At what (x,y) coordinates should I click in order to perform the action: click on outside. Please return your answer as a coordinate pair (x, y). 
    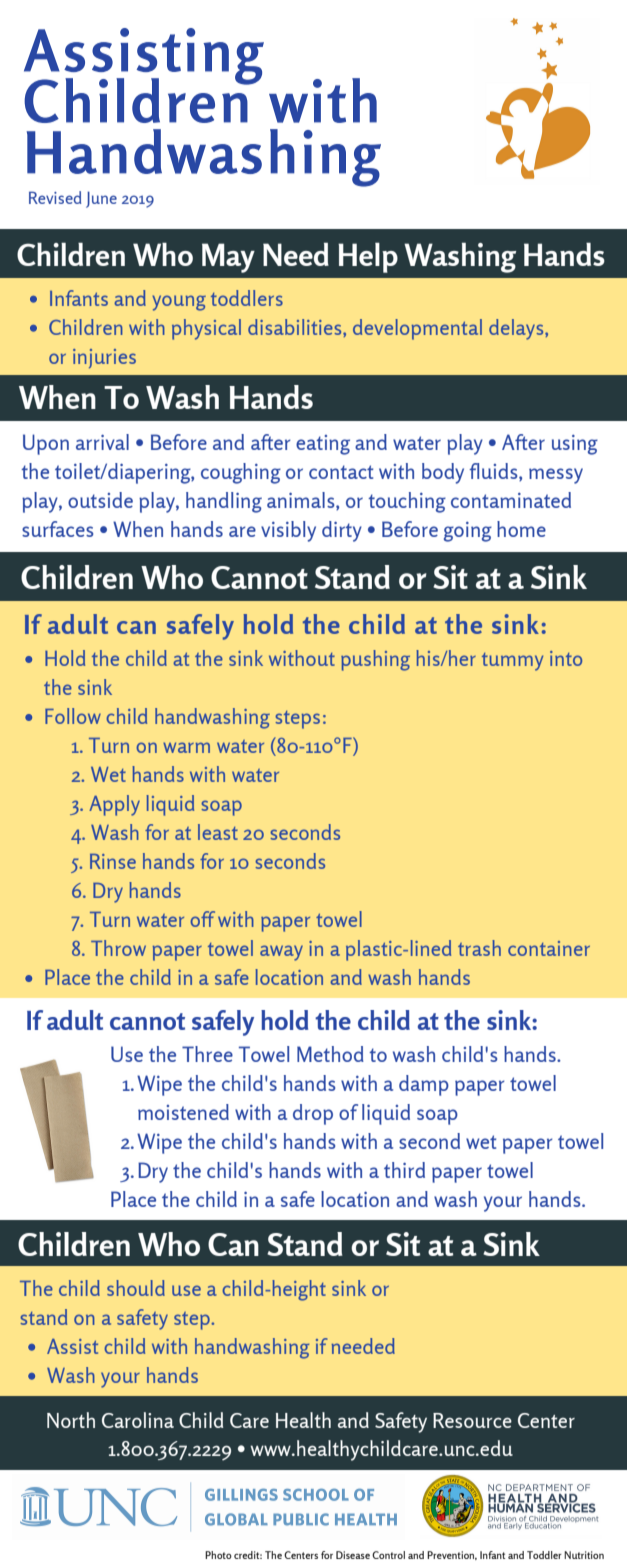
    Looking at the image, I should click on (100, 500).
